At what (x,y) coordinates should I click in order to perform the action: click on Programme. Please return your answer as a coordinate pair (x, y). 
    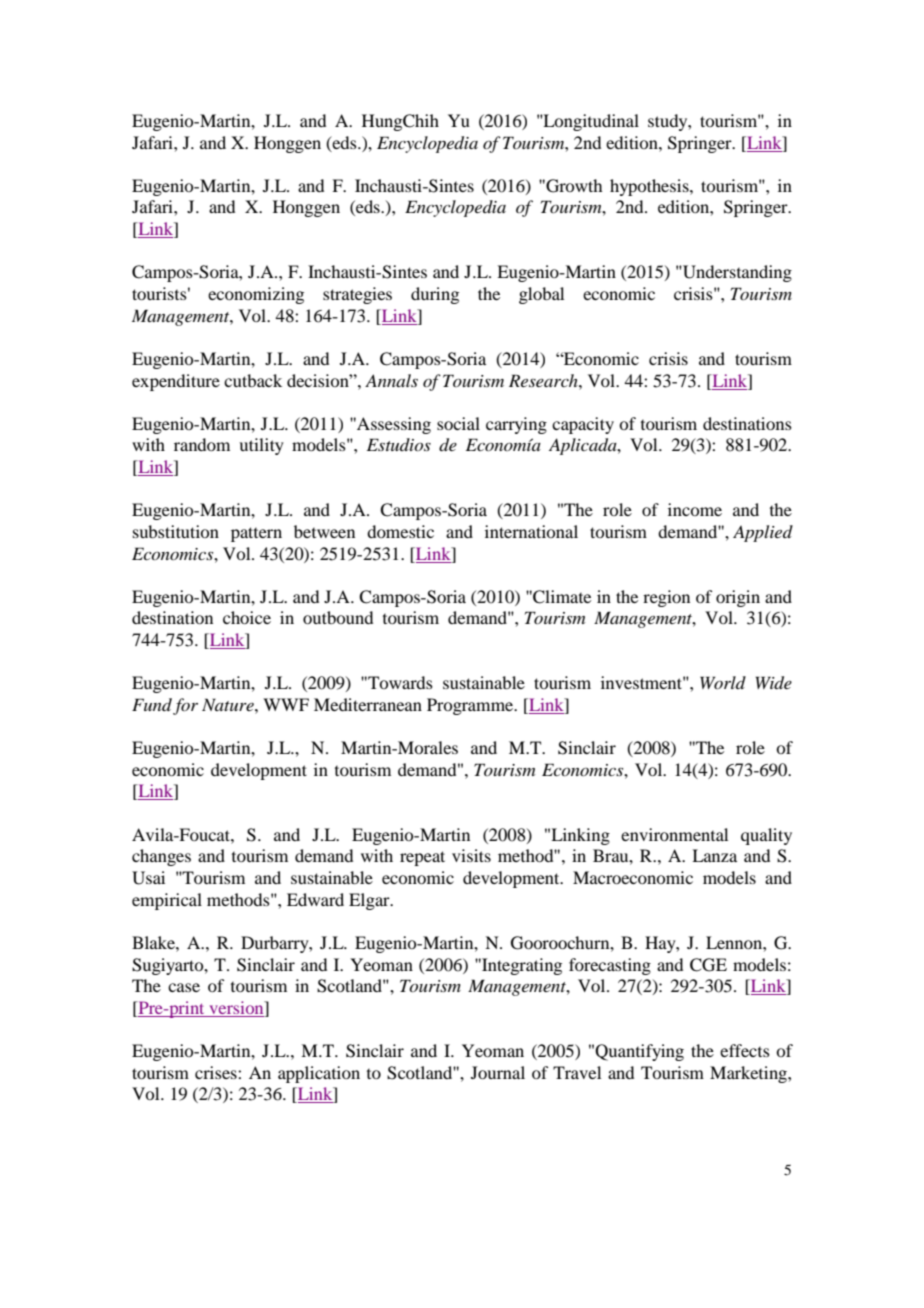
    Looking at the image, I should click on (471, 706).
